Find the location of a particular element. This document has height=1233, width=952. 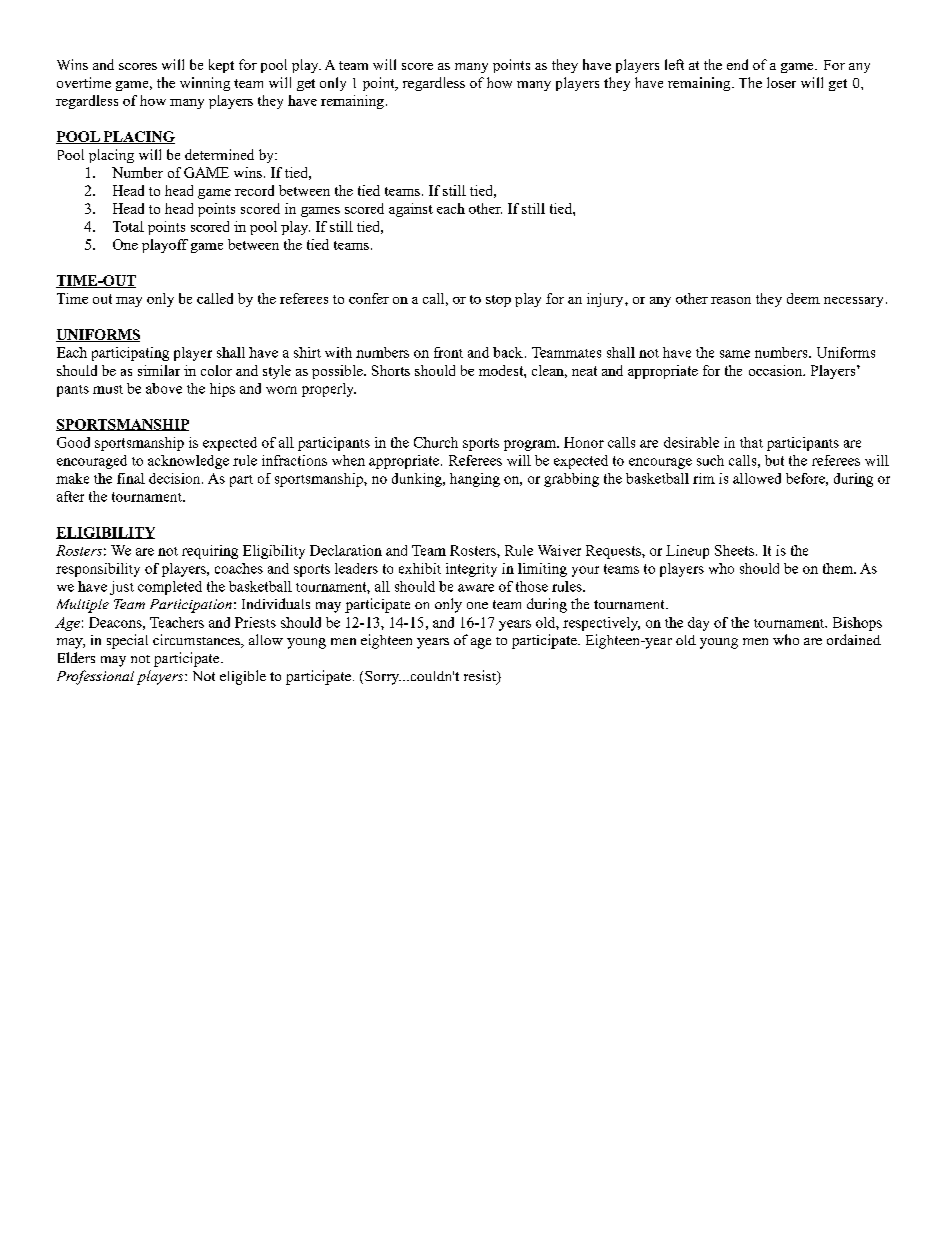

resist is located at coordinates (481, 677).
